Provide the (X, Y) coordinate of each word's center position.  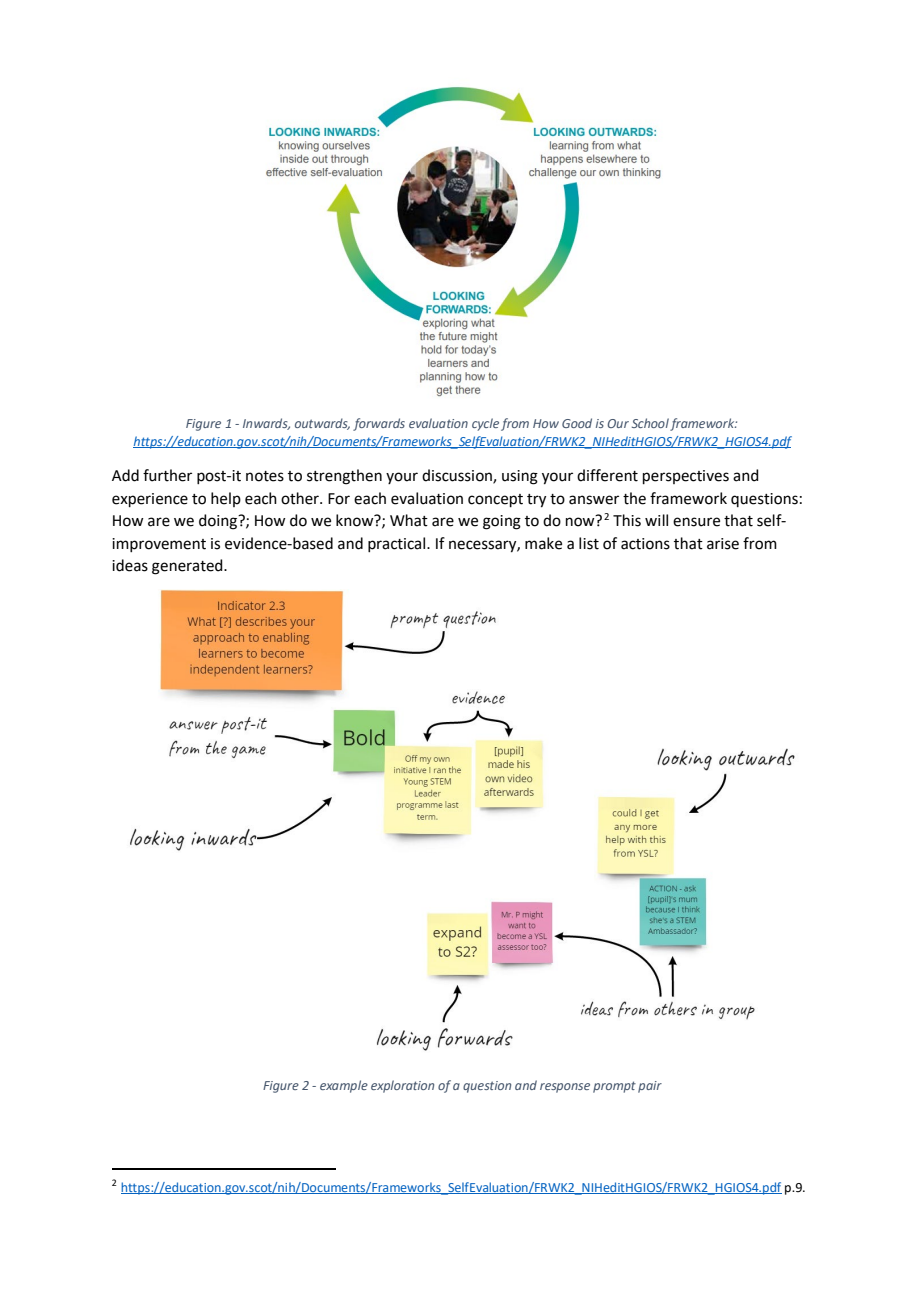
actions (645, 544)
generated (188, 567)
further (167, 475)
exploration (402, 1086)
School (650, 423)
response (565, 1088)
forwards (379, 424)
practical (398, 544)
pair (650, 1087)
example (344, 1086)
